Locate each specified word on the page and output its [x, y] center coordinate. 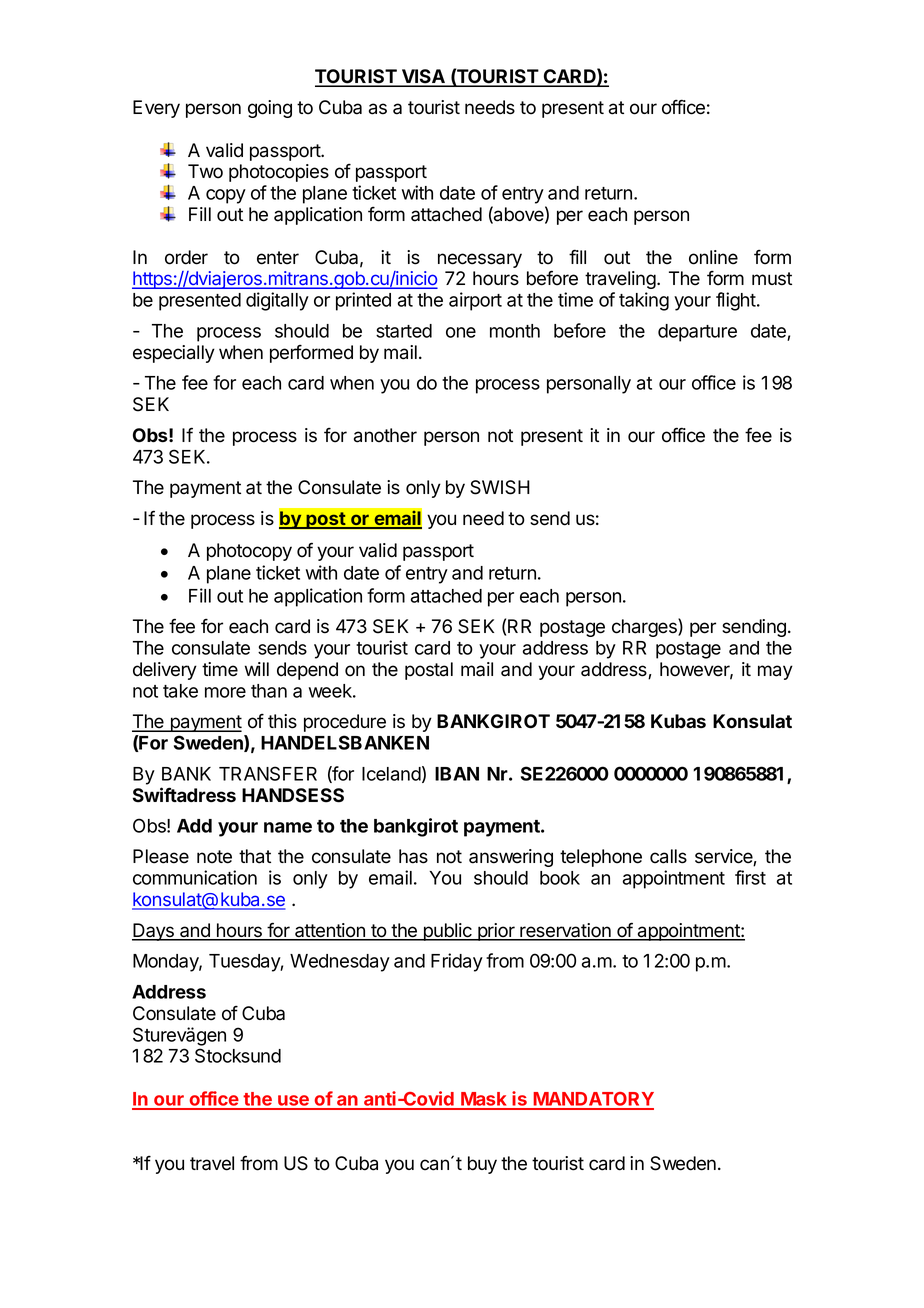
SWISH [500, 487]
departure [697, 333]
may [775, 672]
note [214, 857]
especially [174, 354]
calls [668, 856]
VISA [423, 77]
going [270, 109]
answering [511, 858]
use [293, 1102]
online [713, 257]
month [515, 331]
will [257, 669]
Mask [484, 1100]
